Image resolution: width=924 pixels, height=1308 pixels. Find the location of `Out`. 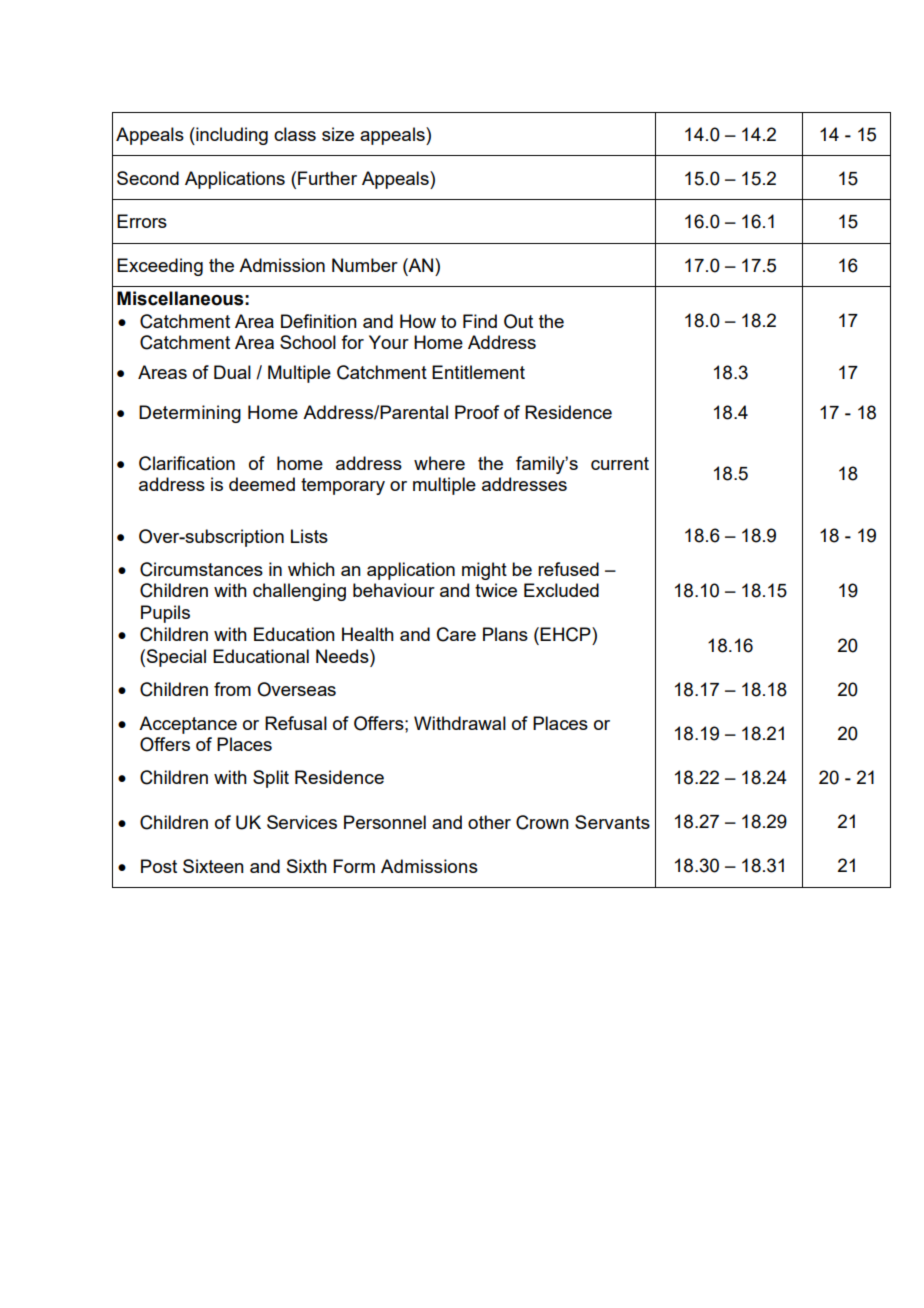

Out is located at coordinates (518, 321).
